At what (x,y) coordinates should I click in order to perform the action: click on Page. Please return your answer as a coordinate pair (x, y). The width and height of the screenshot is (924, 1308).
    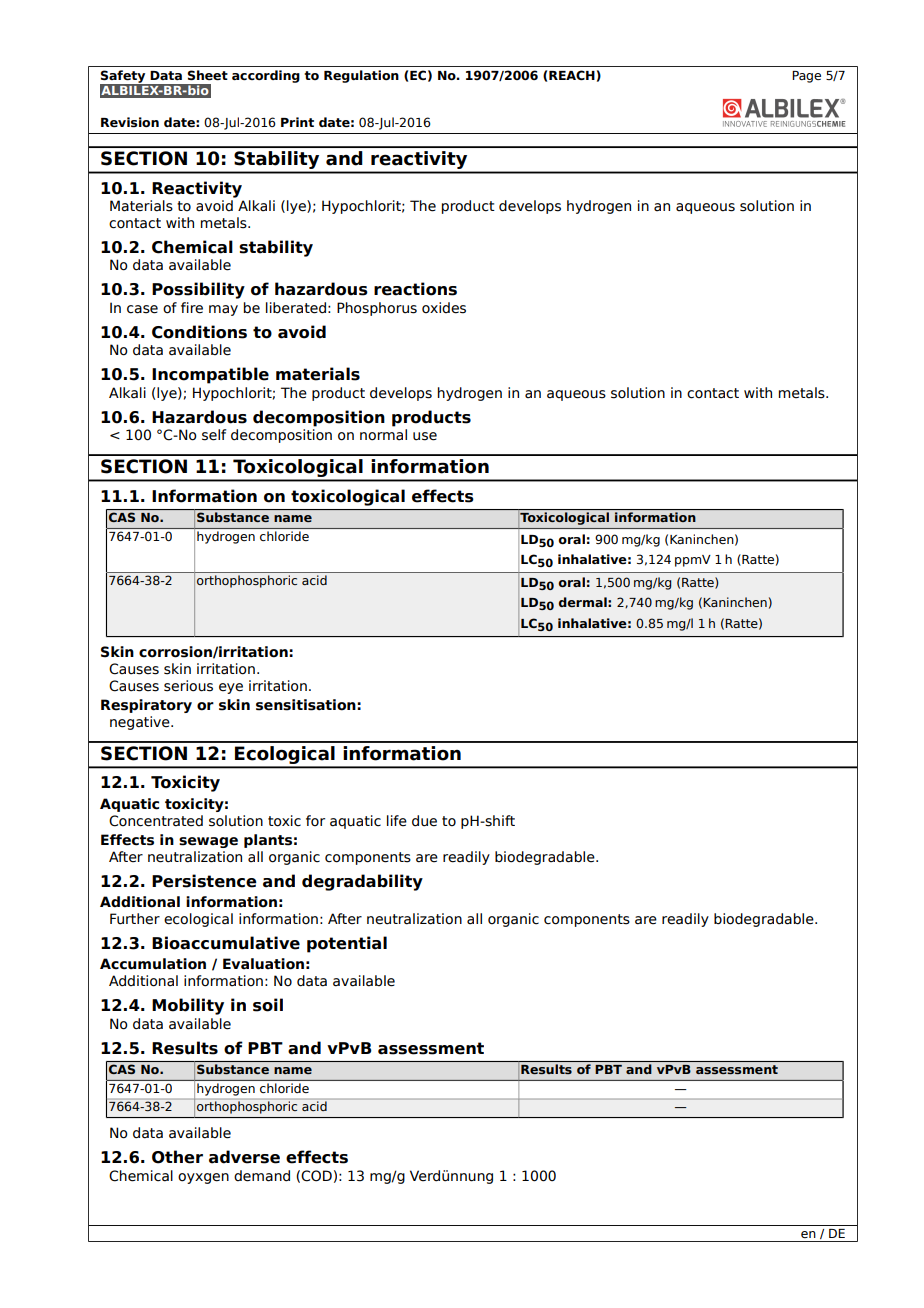
    Looking at the image, I should click on (806, 77).
